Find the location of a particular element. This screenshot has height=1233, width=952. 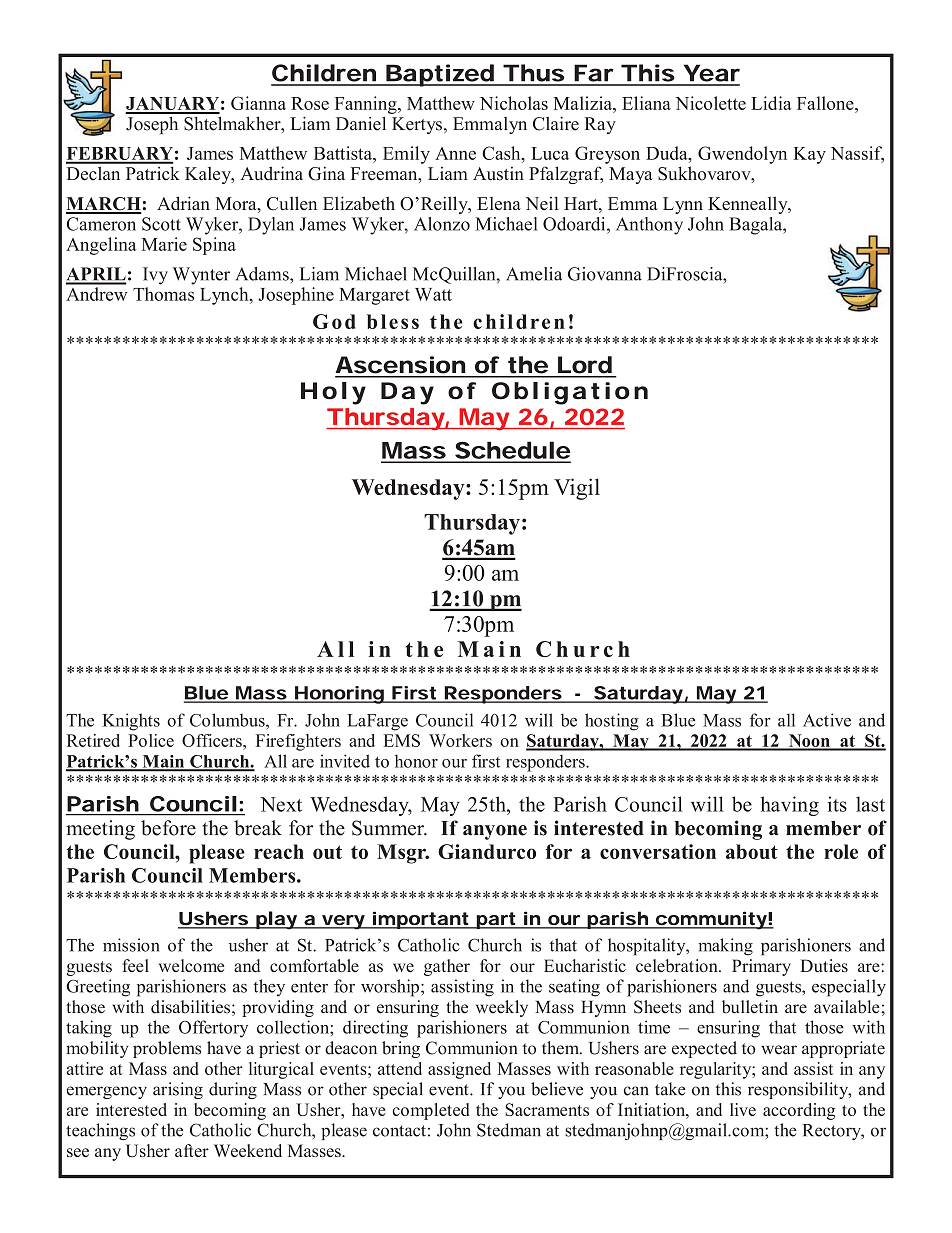

Gwendolyn is located at coordinates (742, 155).
